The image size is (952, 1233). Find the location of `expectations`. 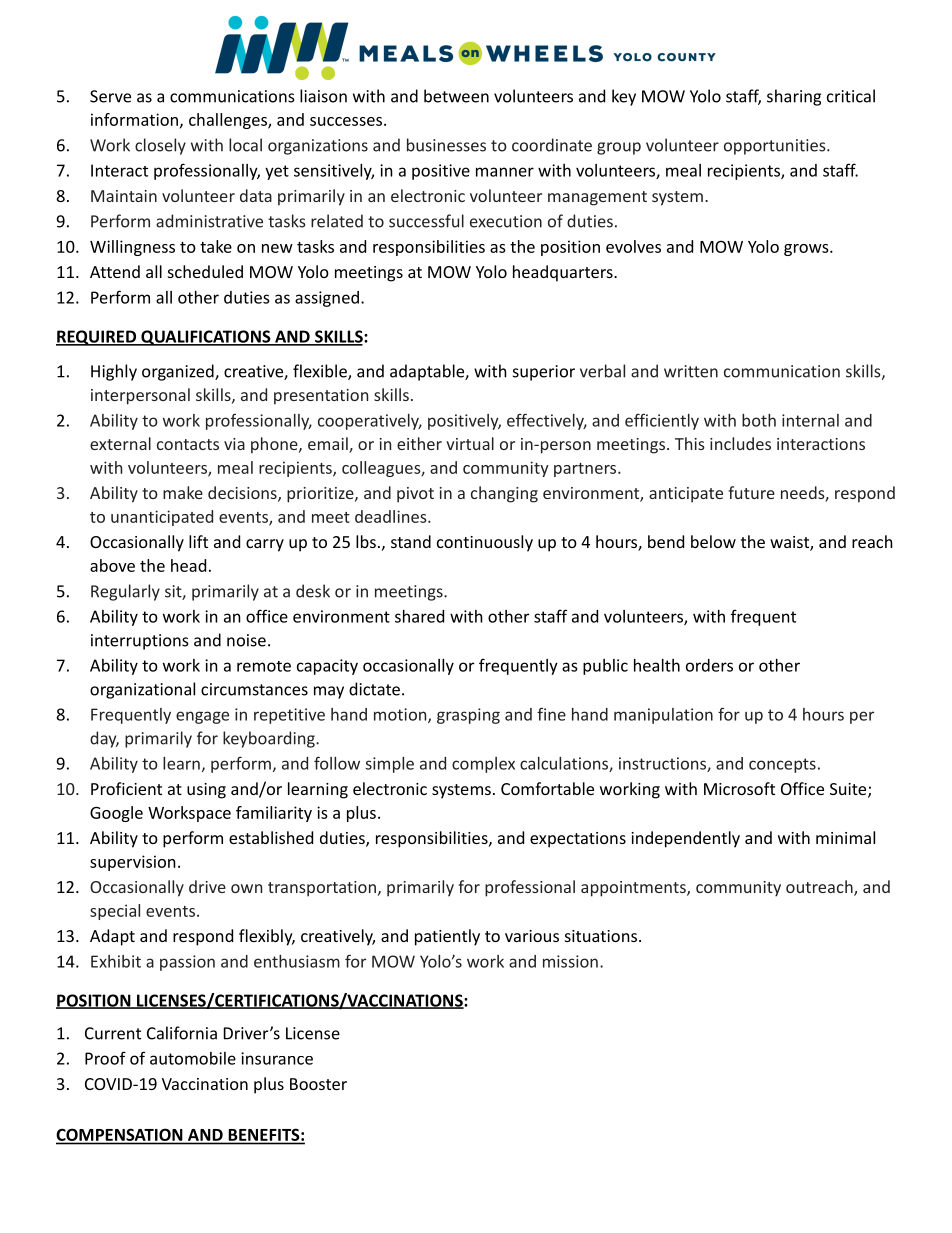

expectations is located at coordinates (578, 840).
